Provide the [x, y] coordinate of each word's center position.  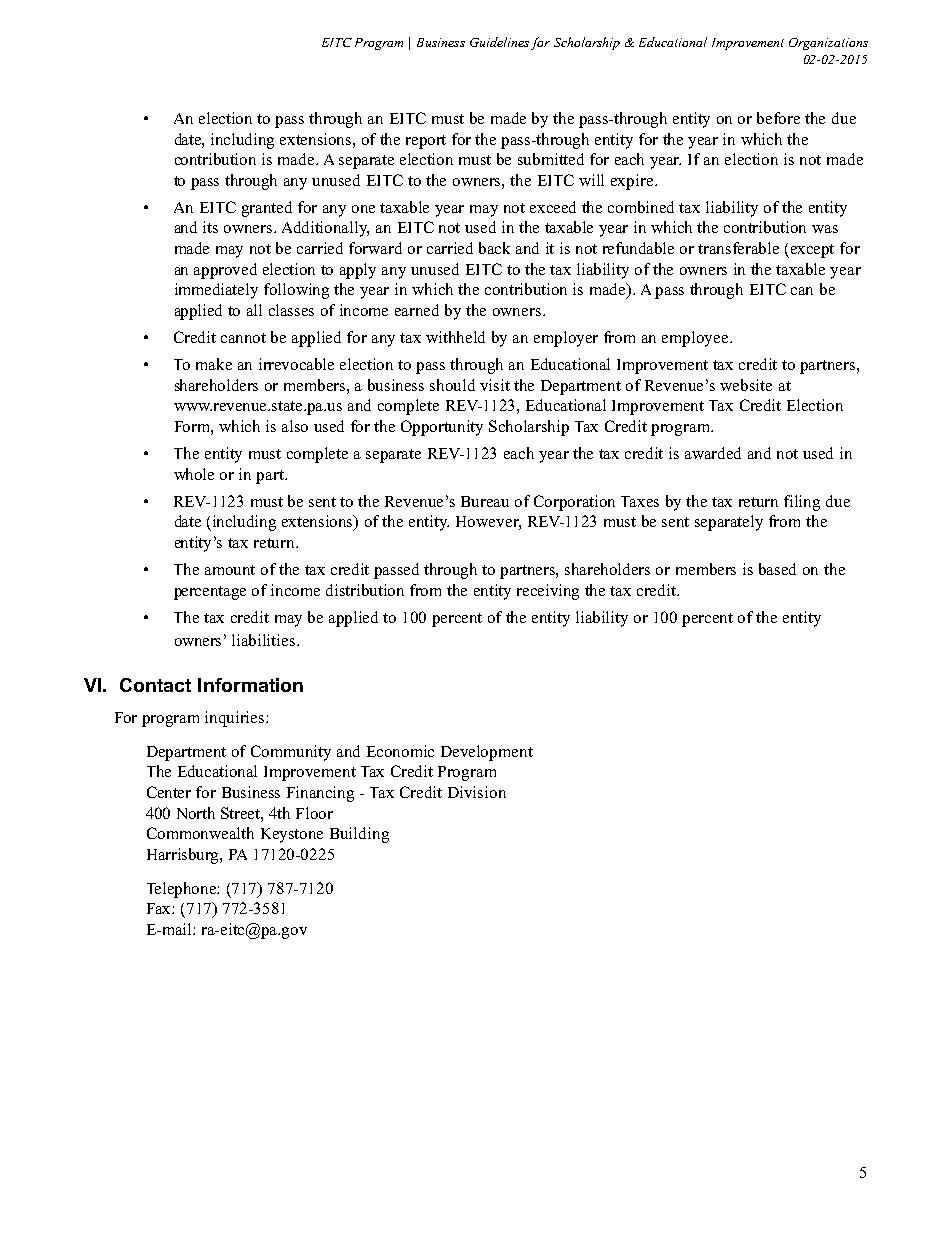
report [426, 142]
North [196, 813]
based [777, 569]
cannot [243, 338]
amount [230, 570]
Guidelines [499, 42]
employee [696, 339]
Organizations [828, 44]
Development [487, 753]
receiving [548, 592]
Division [477, 792]
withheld [455, 337]
